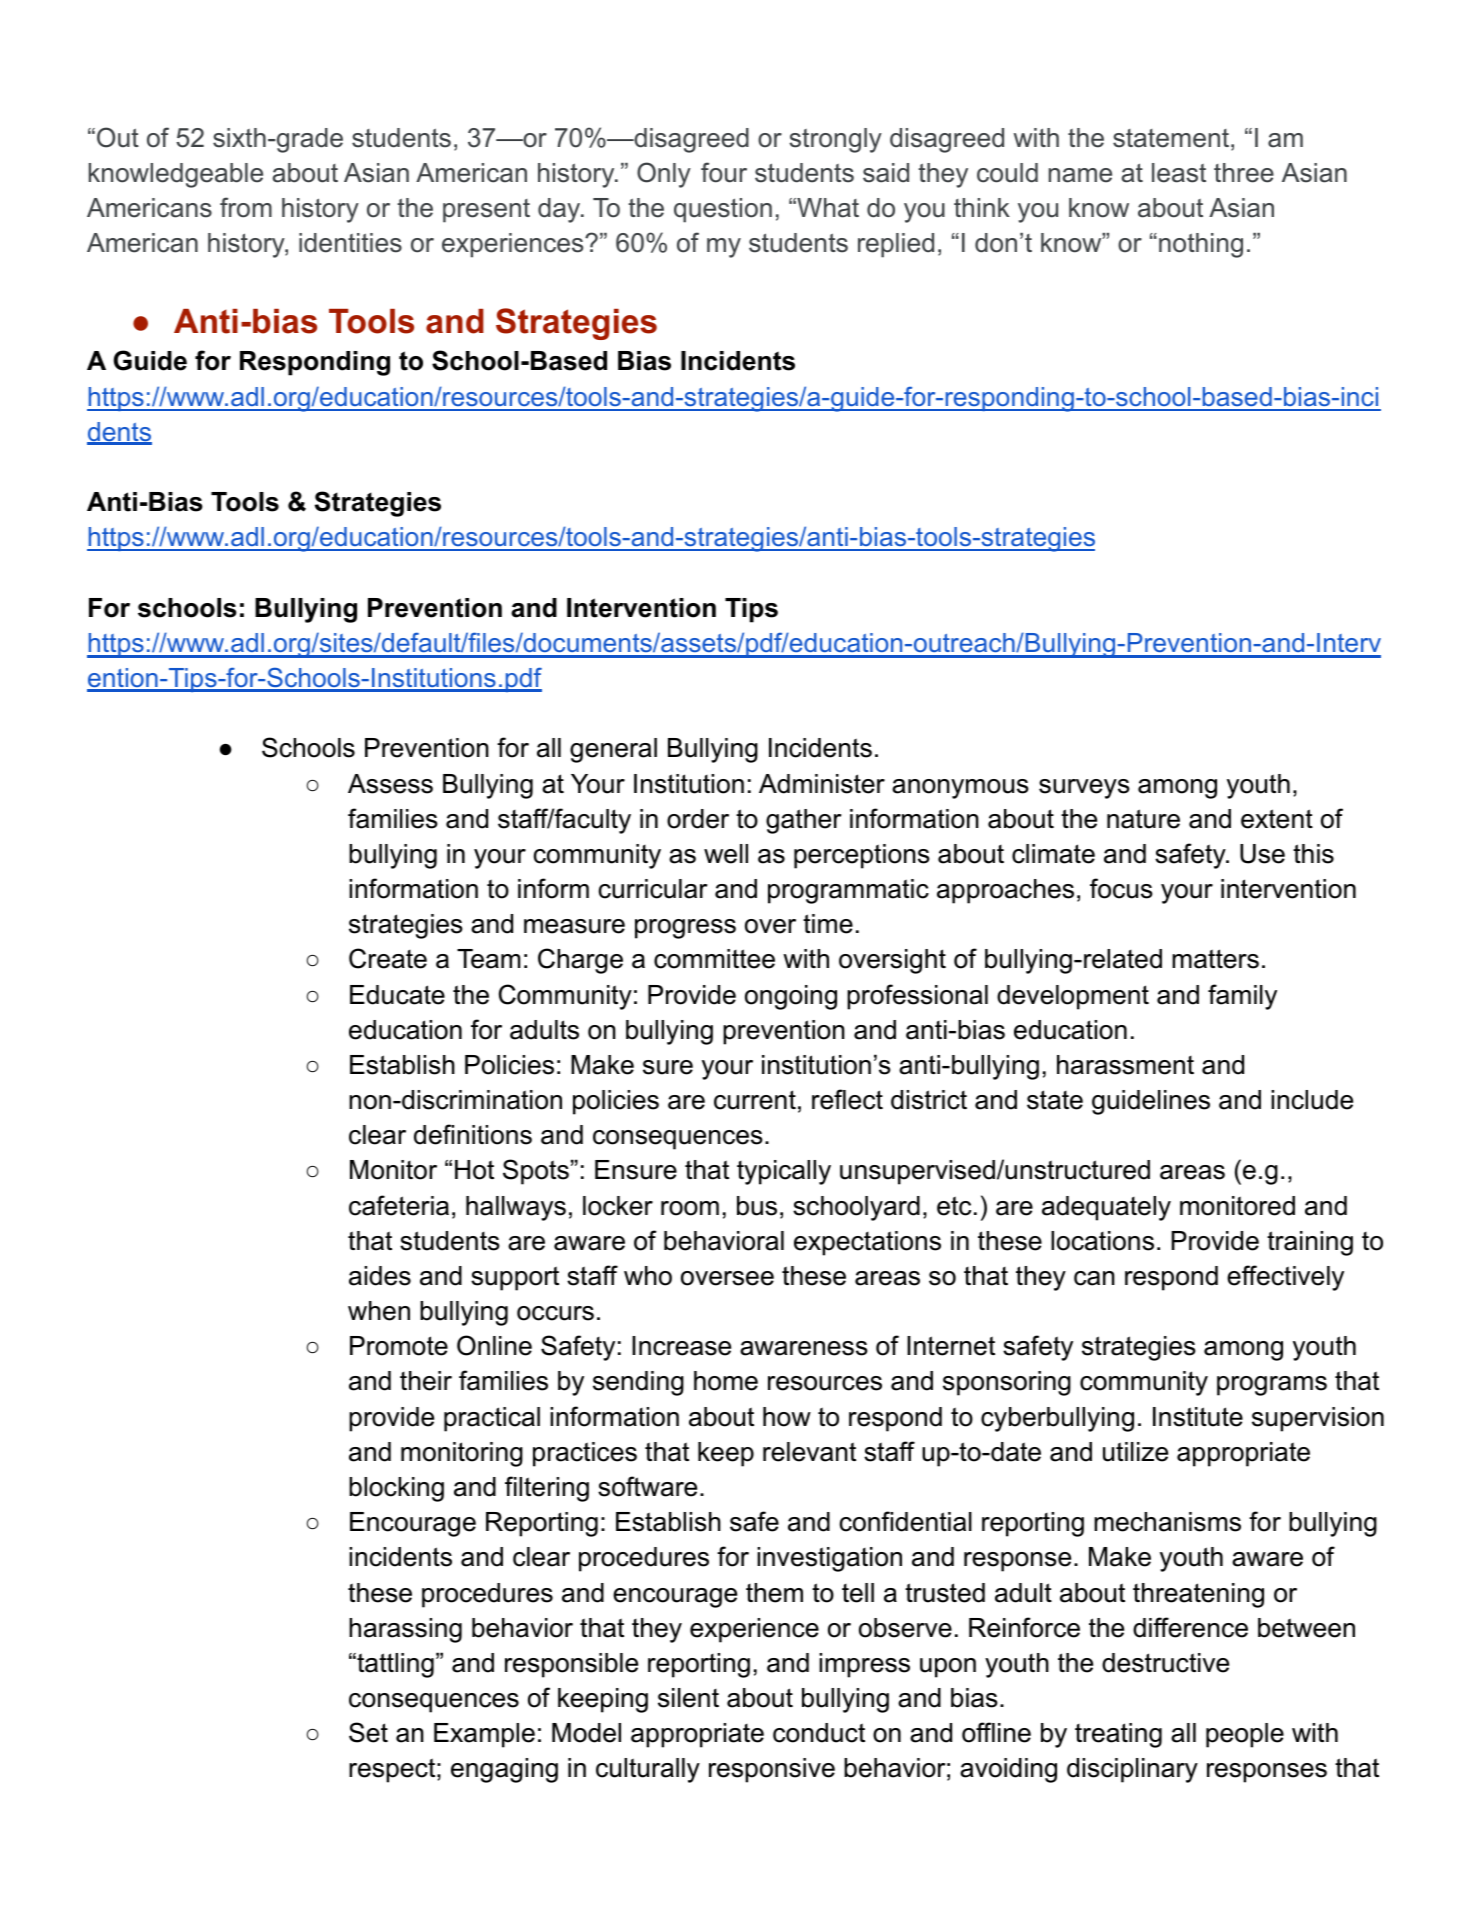 This screenshot has height=1915, width=1480. Describe the element at coordinates (819, 1733) in the screenshot. I see `conduct` at that location.
